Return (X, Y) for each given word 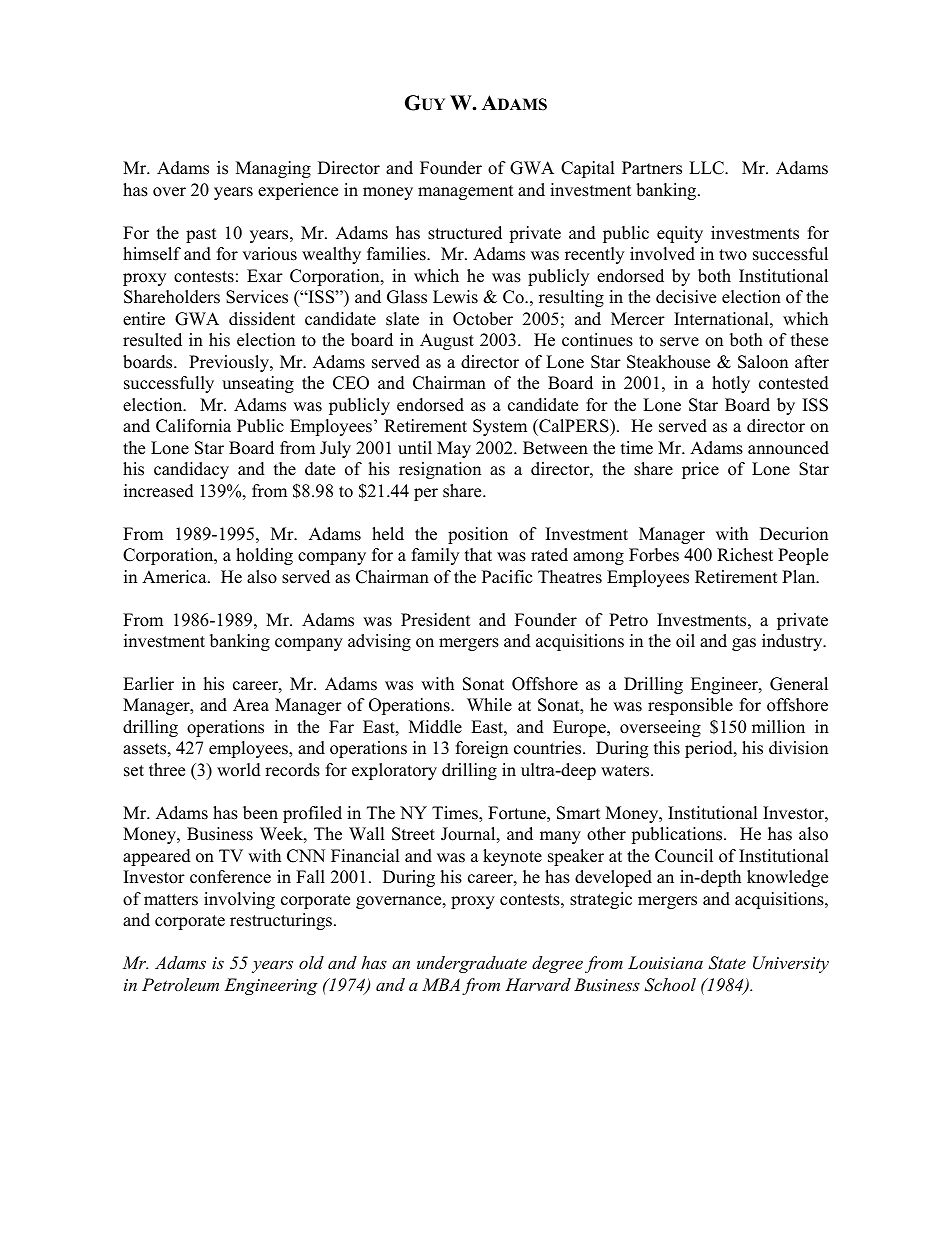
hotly (731, 384)
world (239, 770)
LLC (707, 168)
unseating (258, 384)
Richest (745, 555)
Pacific (507, 577)
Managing (273, 169)
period (710, 749)
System (500, 427)
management (466, 192)
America (175, 577)
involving (239, 900)
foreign (482, 749)
